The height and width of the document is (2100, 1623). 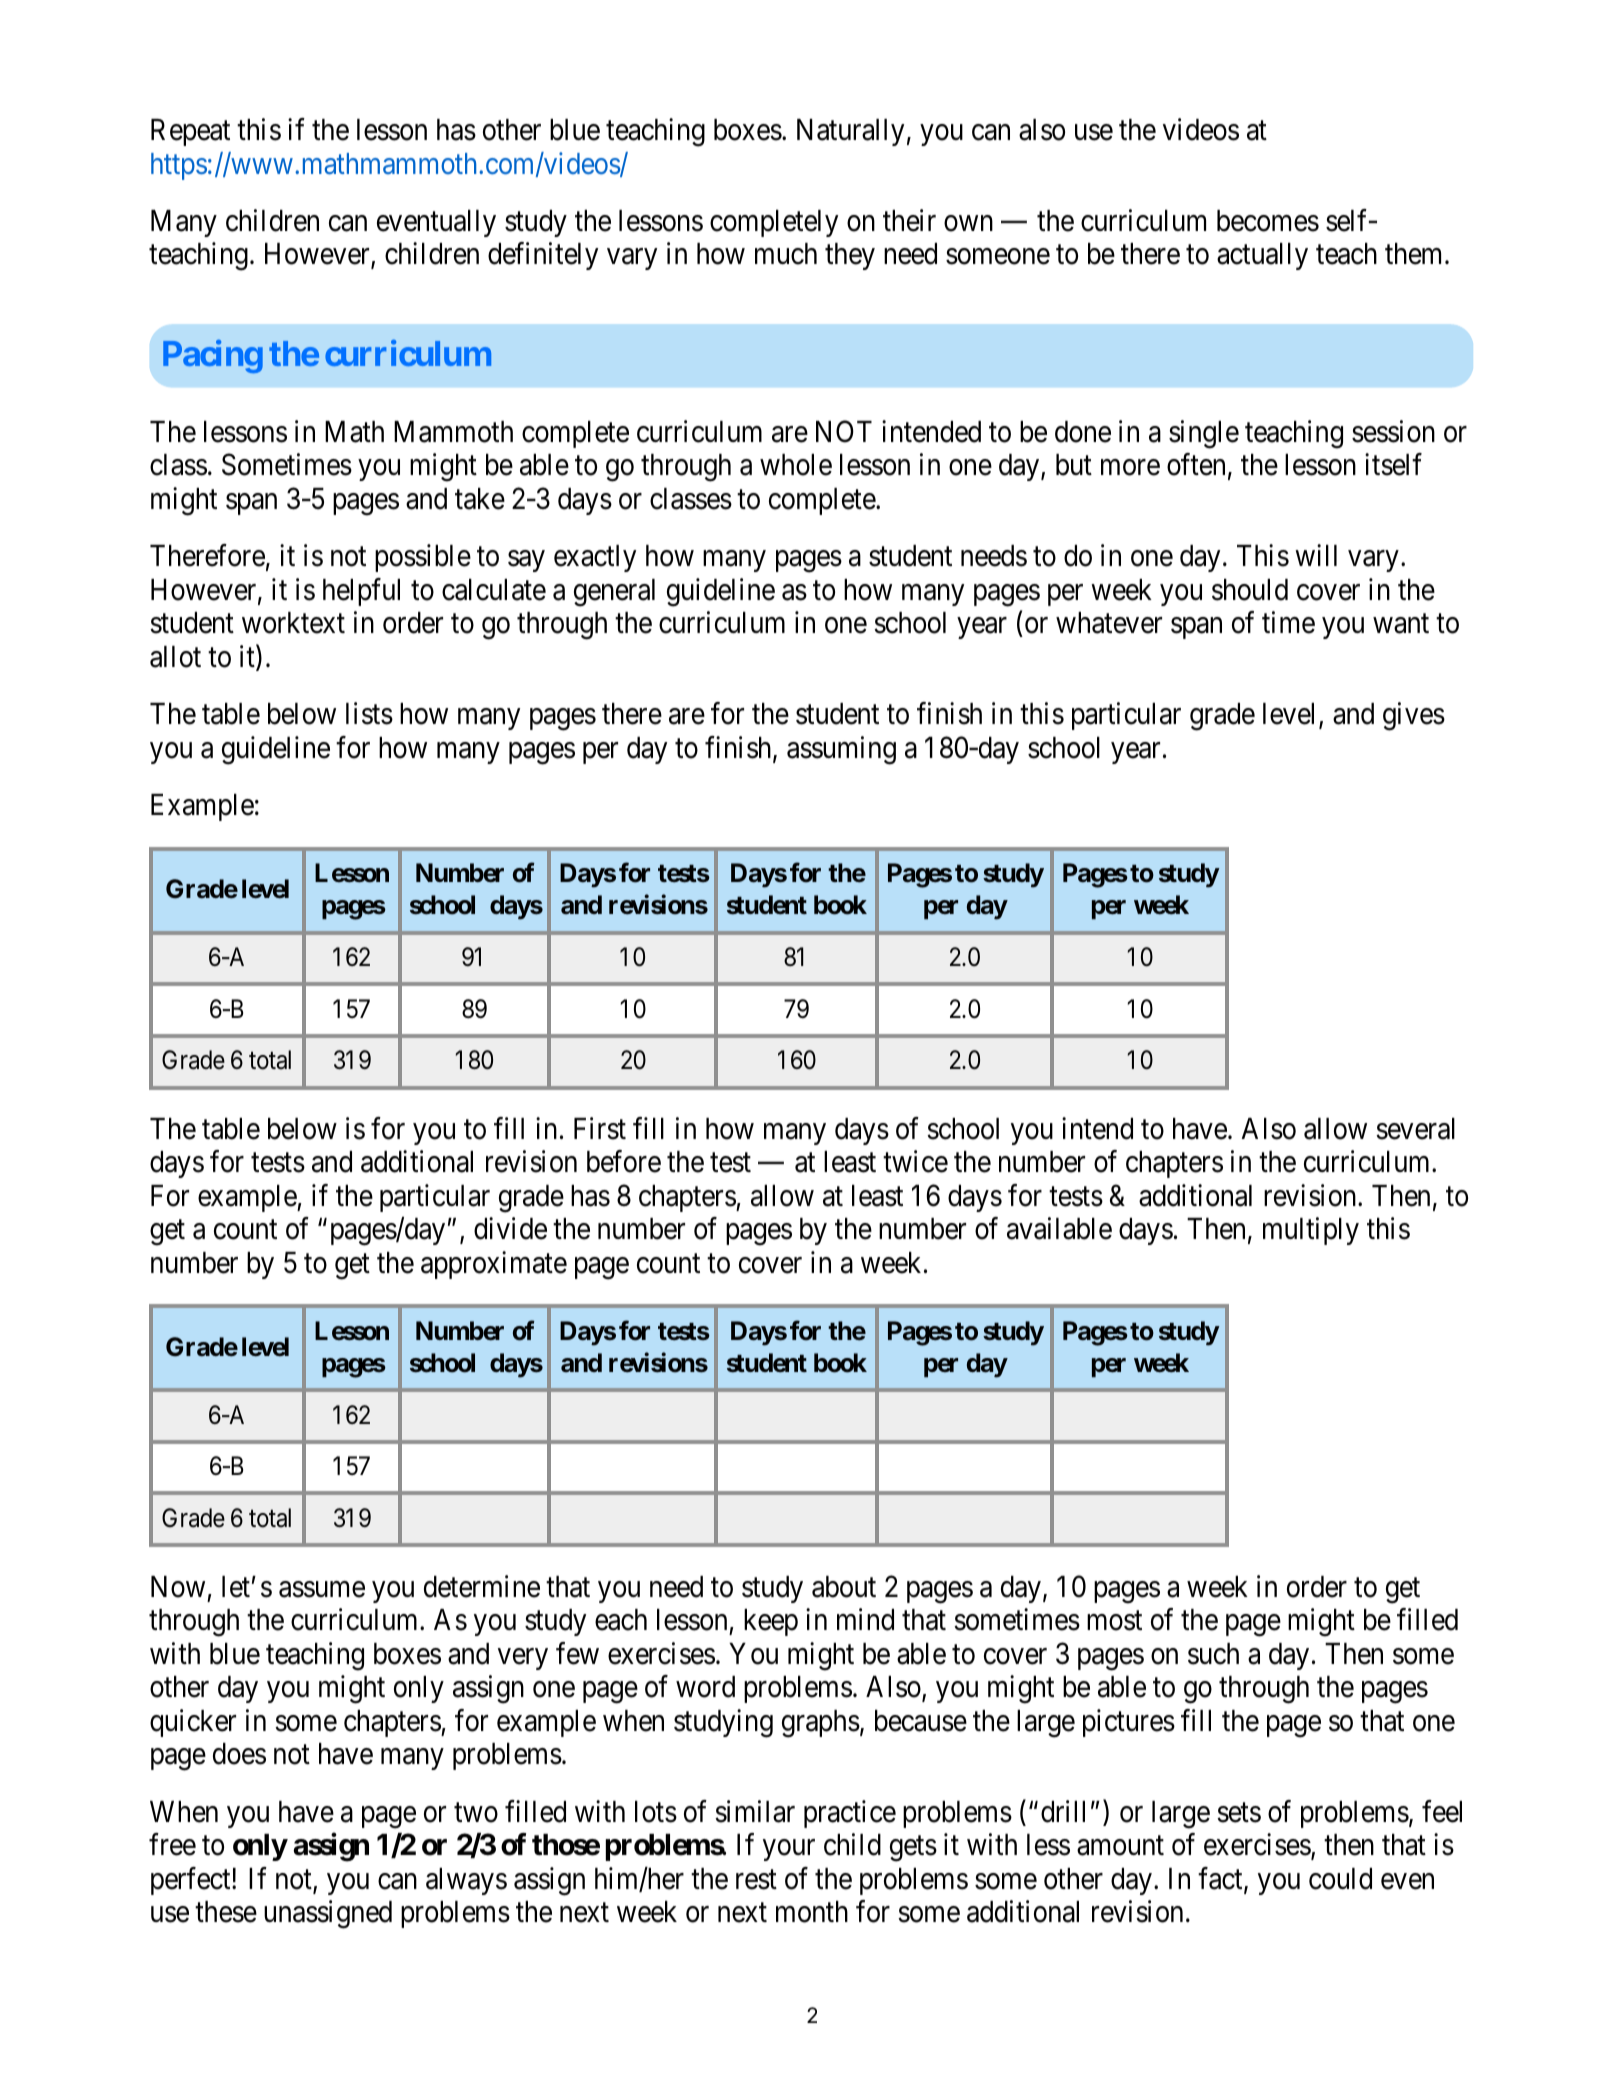 I want to click on several, so click(x=1415, y=1129).
